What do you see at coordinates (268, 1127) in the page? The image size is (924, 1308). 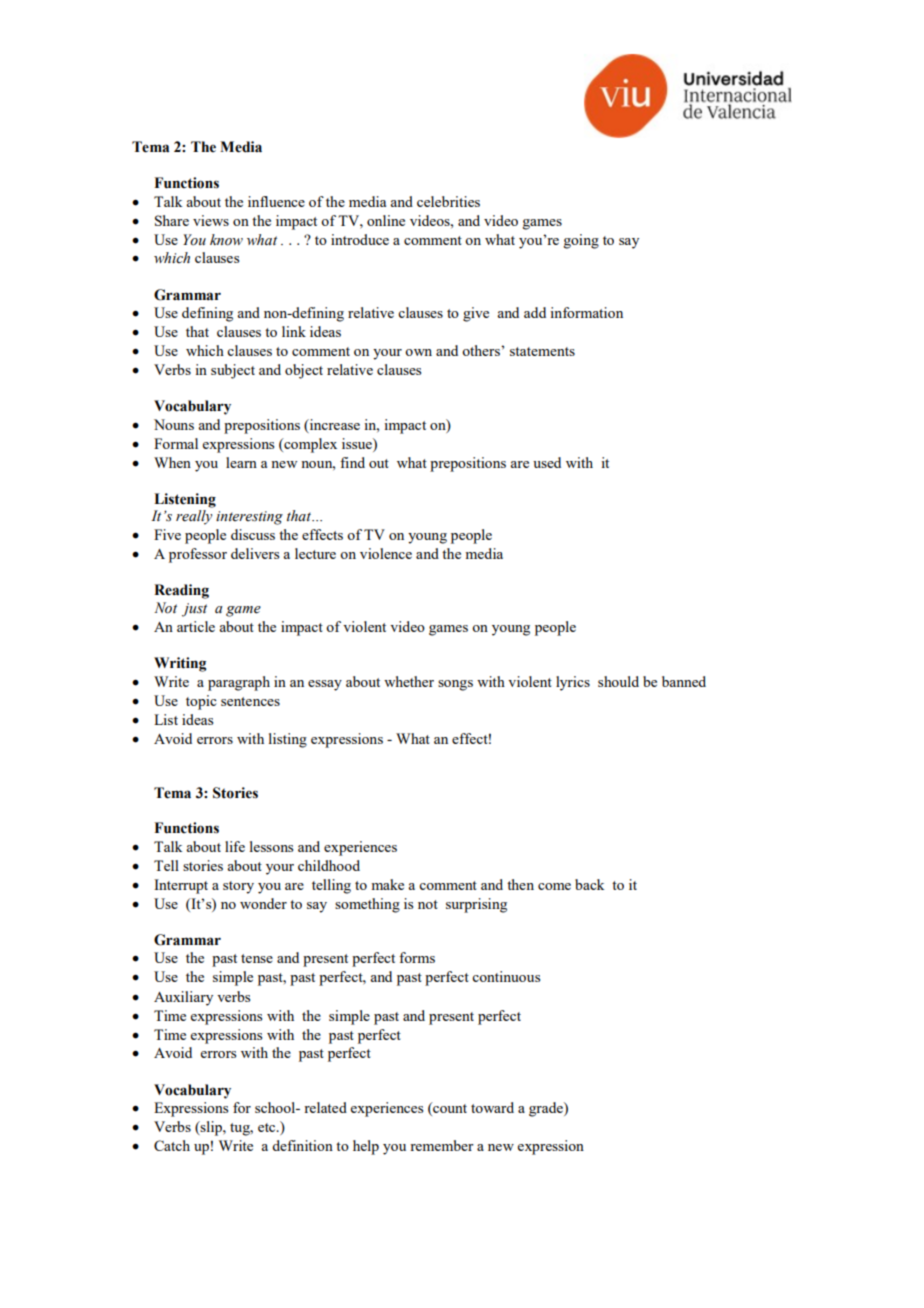 I see `etc` at bounding box center [268, 1127].
